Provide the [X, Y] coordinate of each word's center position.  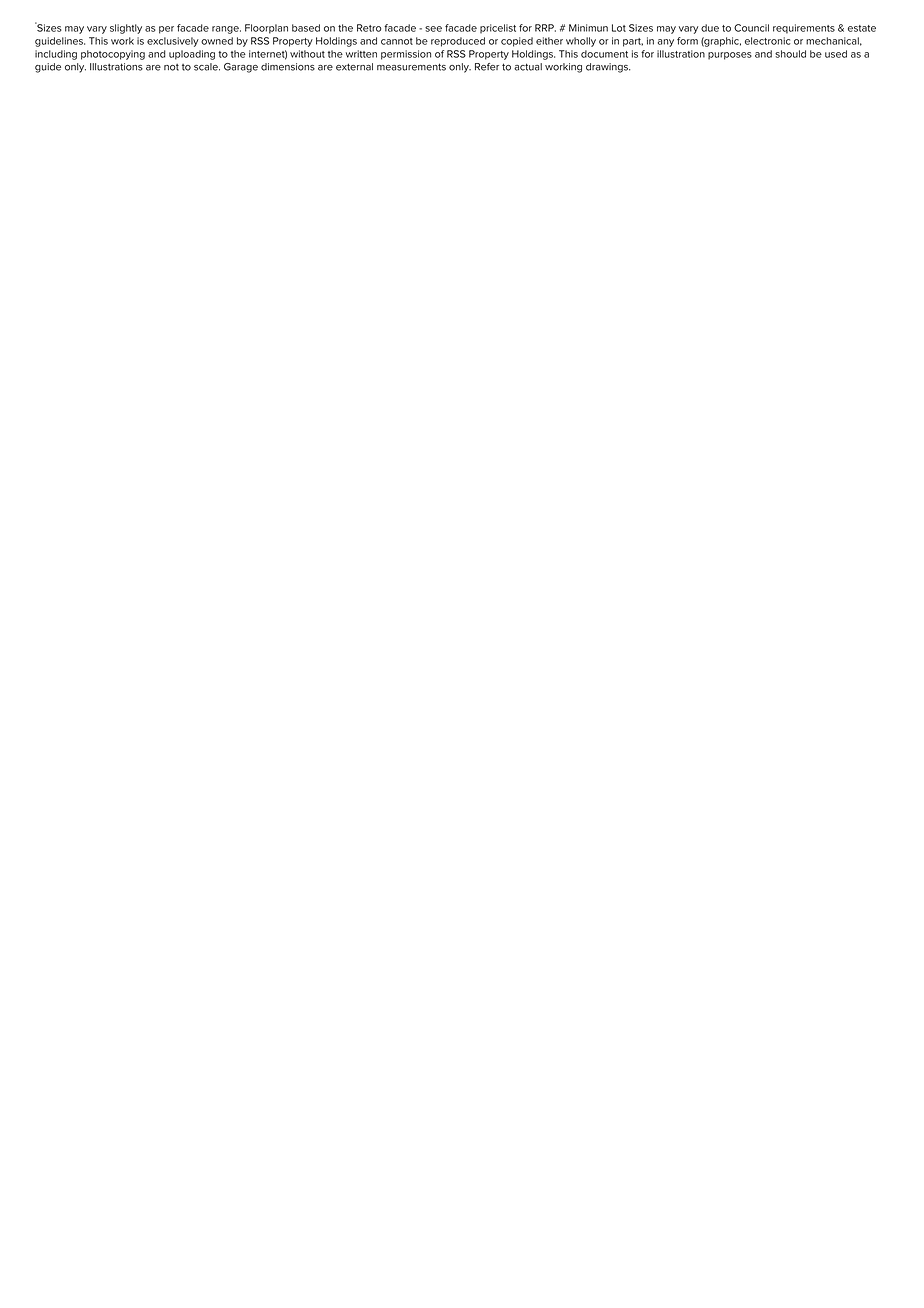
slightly [126, 29]
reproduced [458, 42]
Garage [241, 68]
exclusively [173, 42]
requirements [804, 29]
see [433, 29]
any [666, 43]
